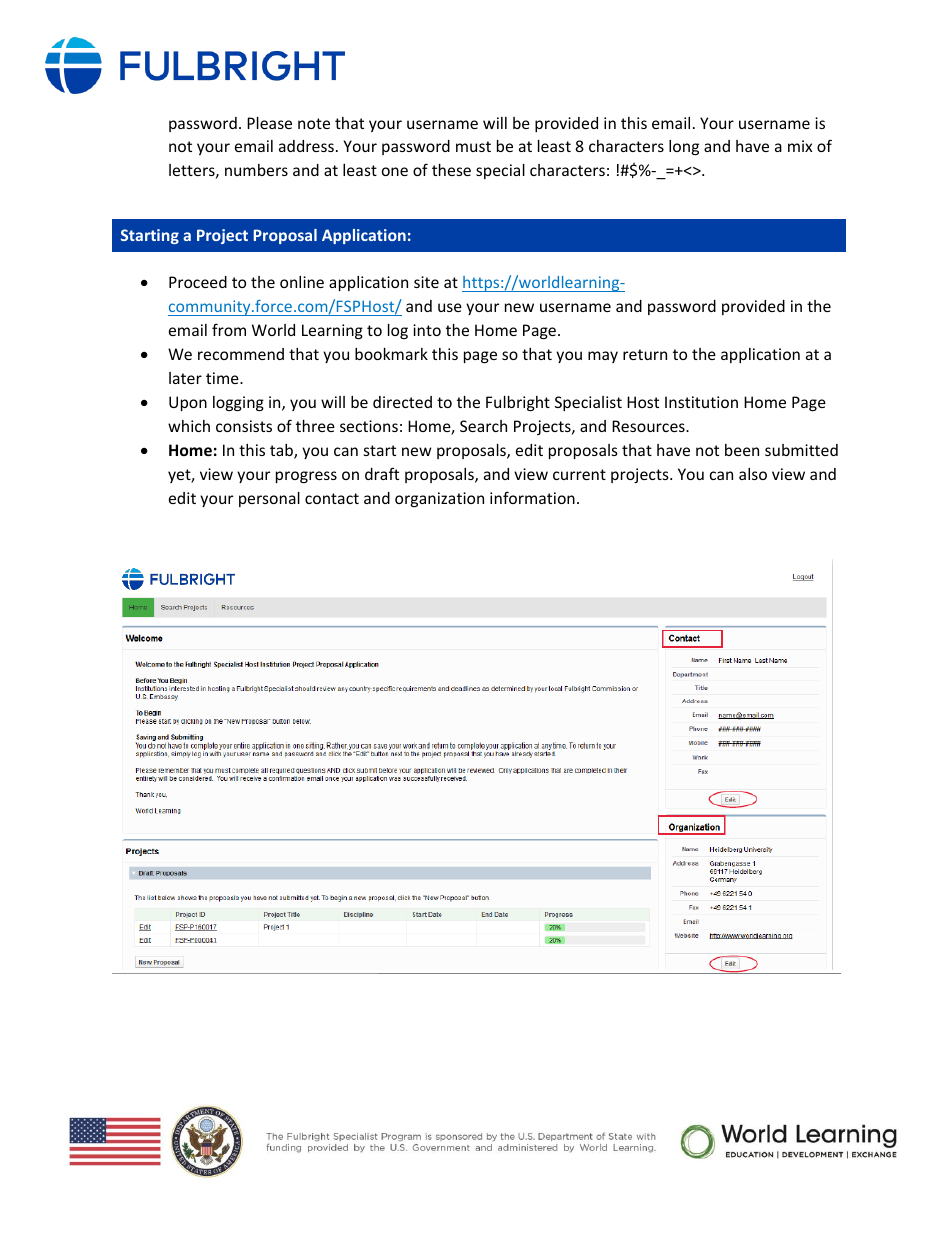 This screenshot has width=952, height=1233. I want to click on return, so click(645, 354).
